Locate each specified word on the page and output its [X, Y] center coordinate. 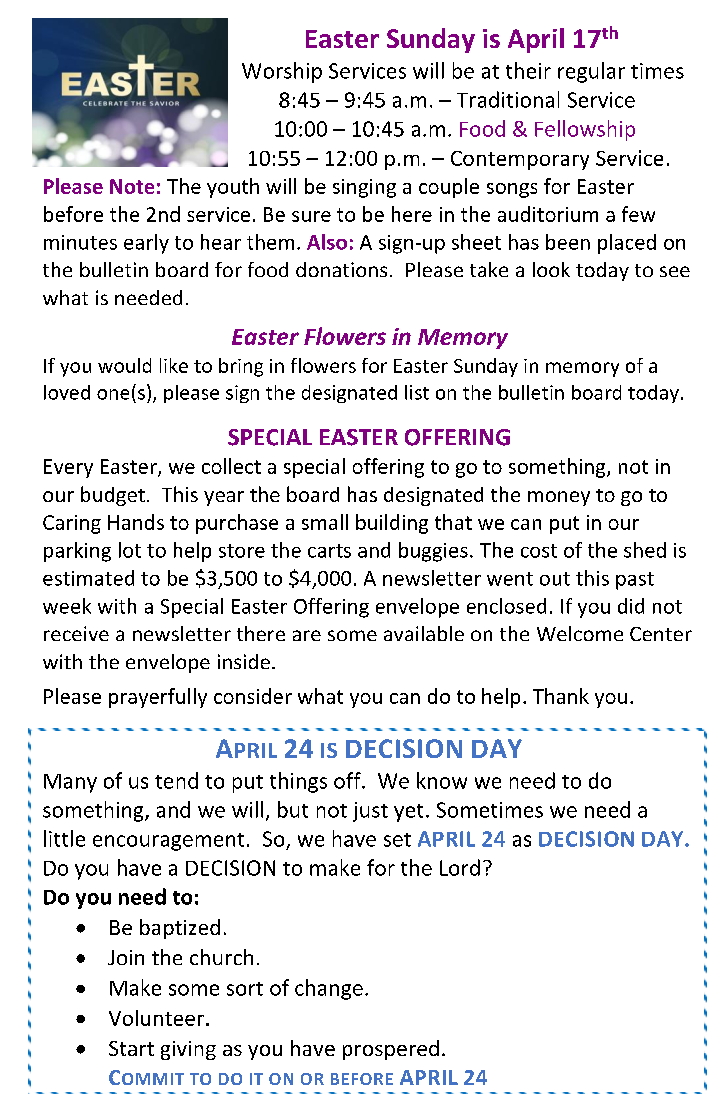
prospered [391, 1050]
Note [132, 186]
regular [591, 72]
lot [130, 550]
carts [329, 551]
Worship [282, 72]
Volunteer [156, 1018]
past [635, 581]
